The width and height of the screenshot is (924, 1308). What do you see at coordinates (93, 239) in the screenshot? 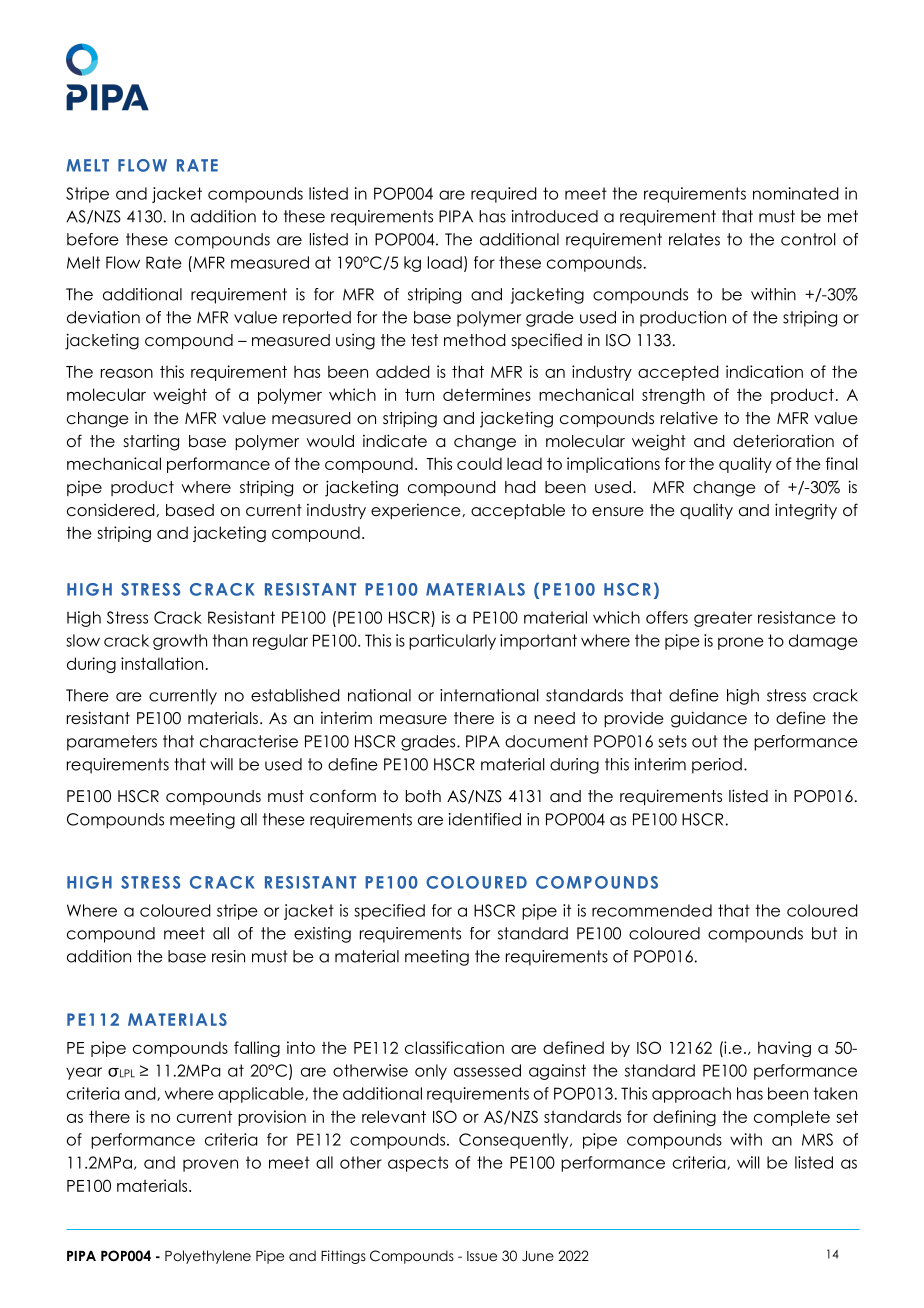
I see `before` at bounding box center [93, 239].
